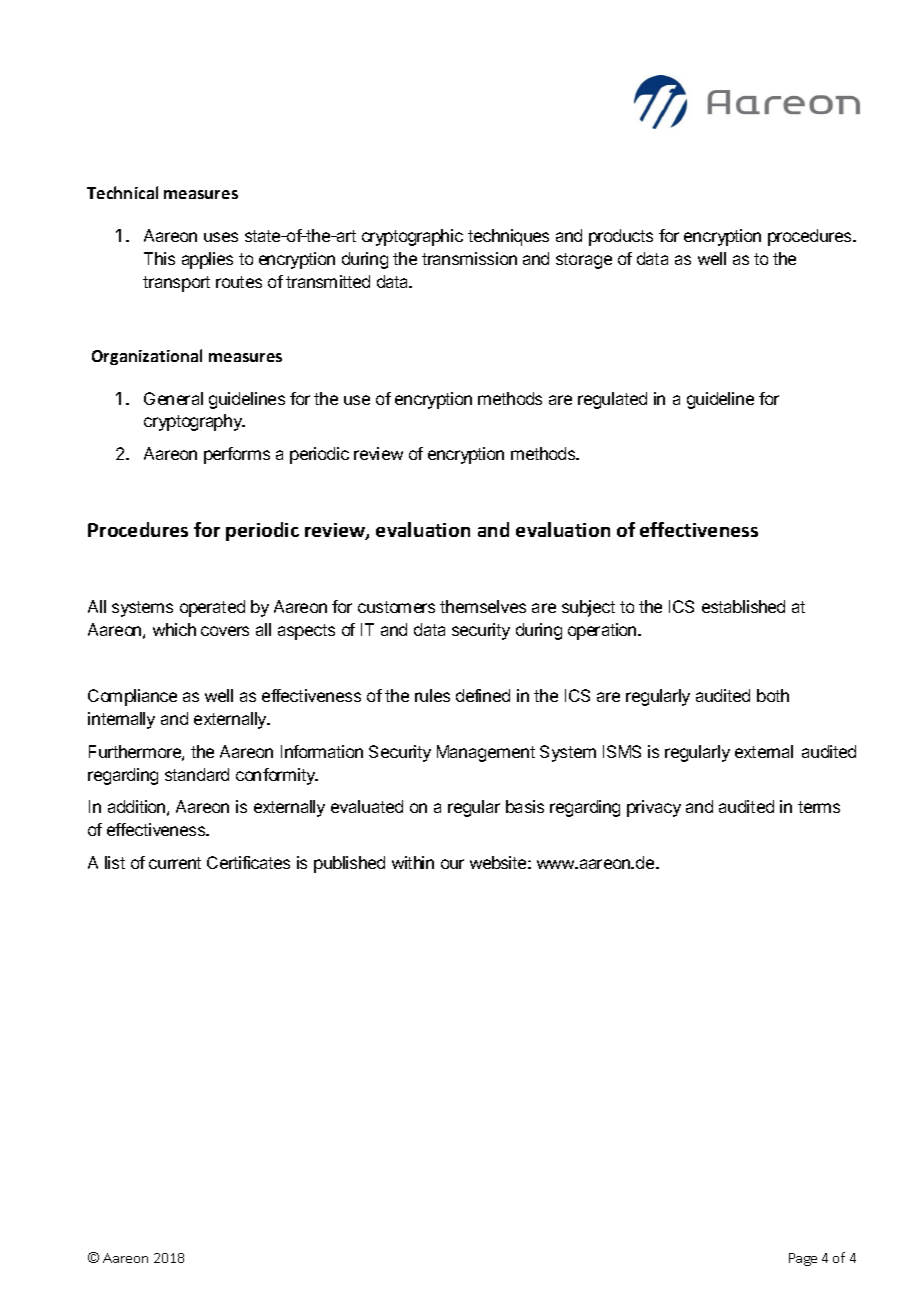 This document has height=1308, width=924. I want to click on themselves, so click(483, 606).
